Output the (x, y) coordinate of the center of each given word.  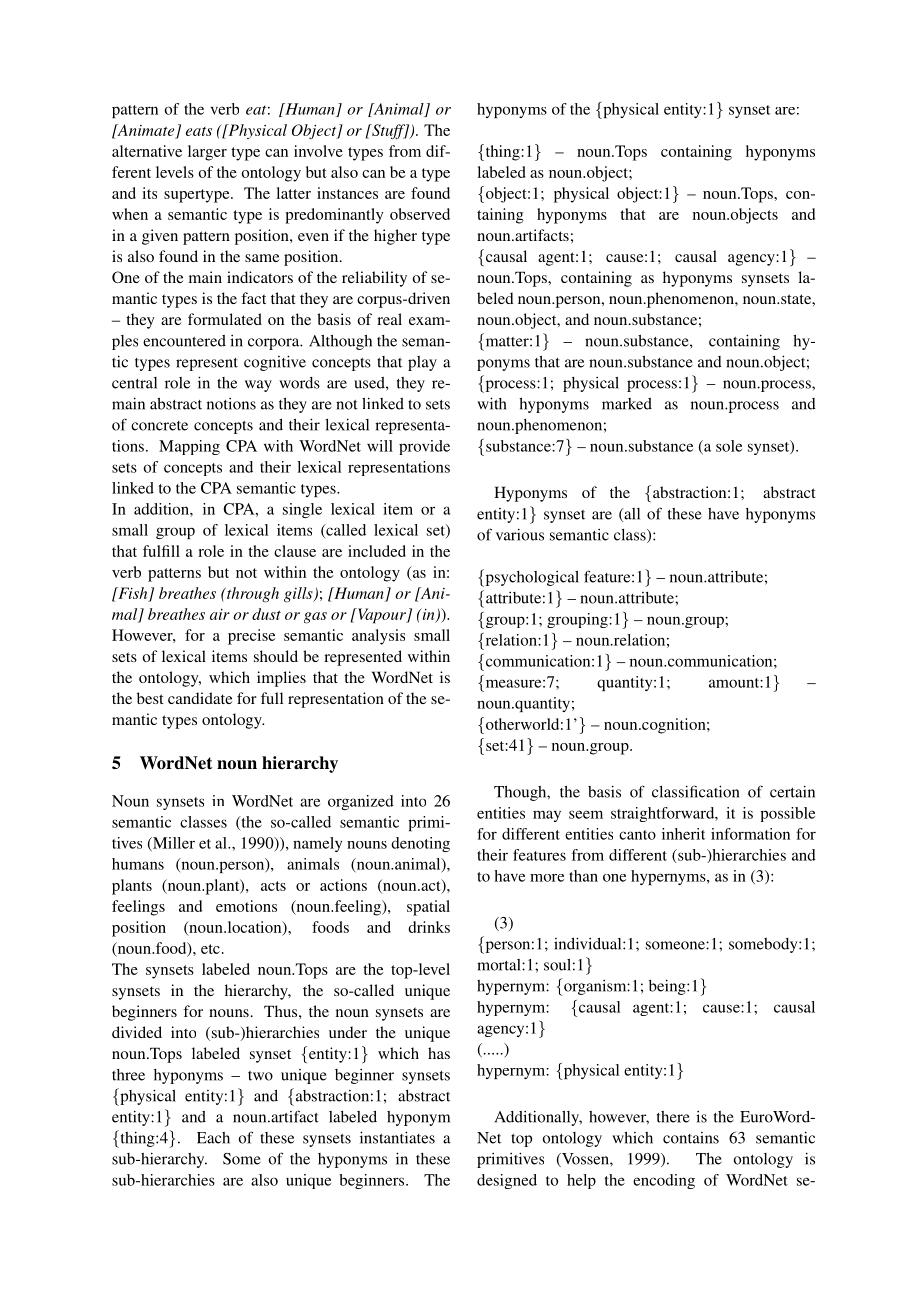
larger (207, 153)
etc (210, 949)
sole (729, 446)
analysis (378, 637)
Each (213, 1138)
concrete (159, 426)
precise (252, 637)
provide (424, 447)
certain (792, 791)
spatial (428, 908)
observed (420, 214)
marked (627, 404)
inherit (683, 834)
